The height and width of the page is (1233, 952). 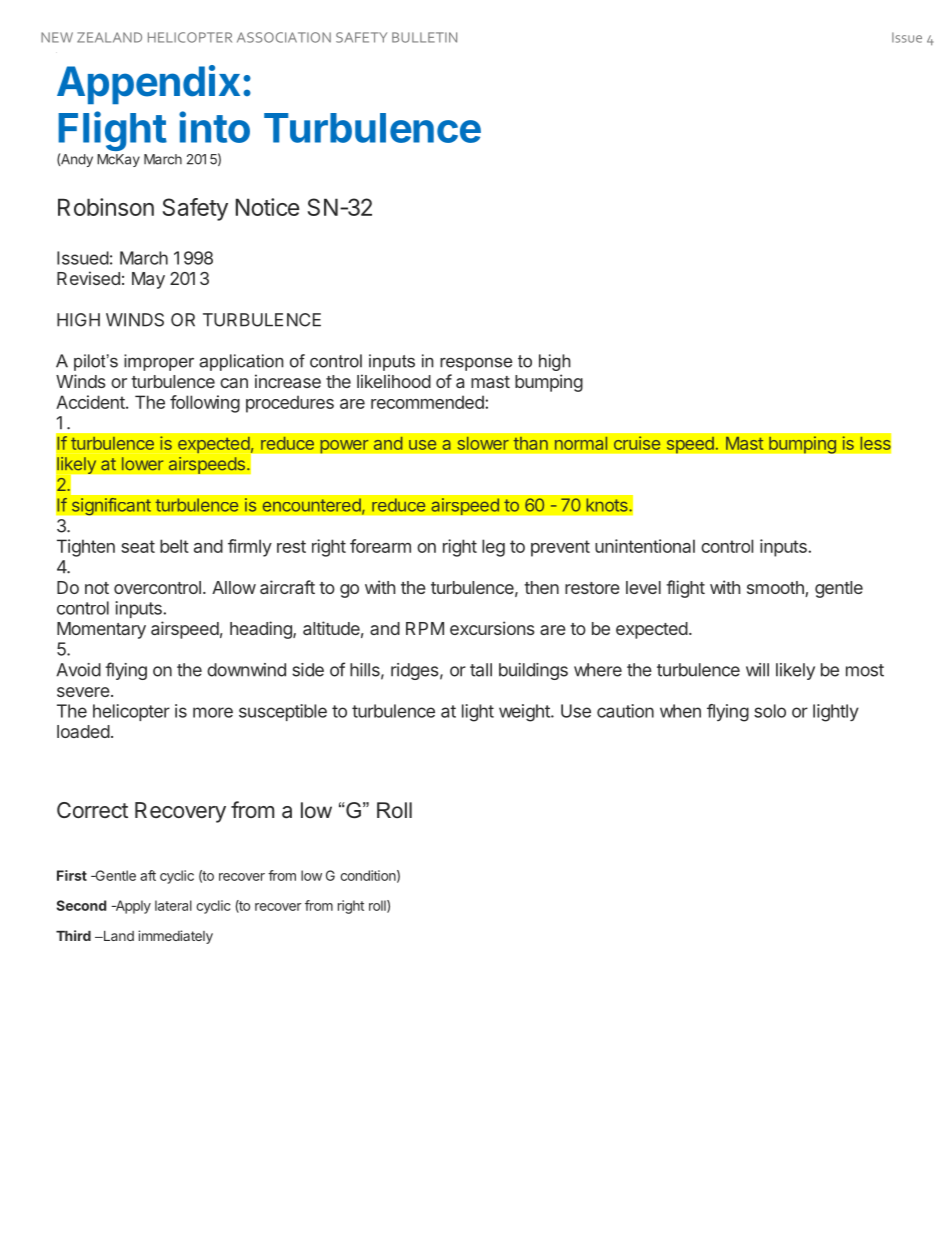 What do you see at coordinates (637, 443) in the page?
I see `cruise` at bounding box center [637, 443].
